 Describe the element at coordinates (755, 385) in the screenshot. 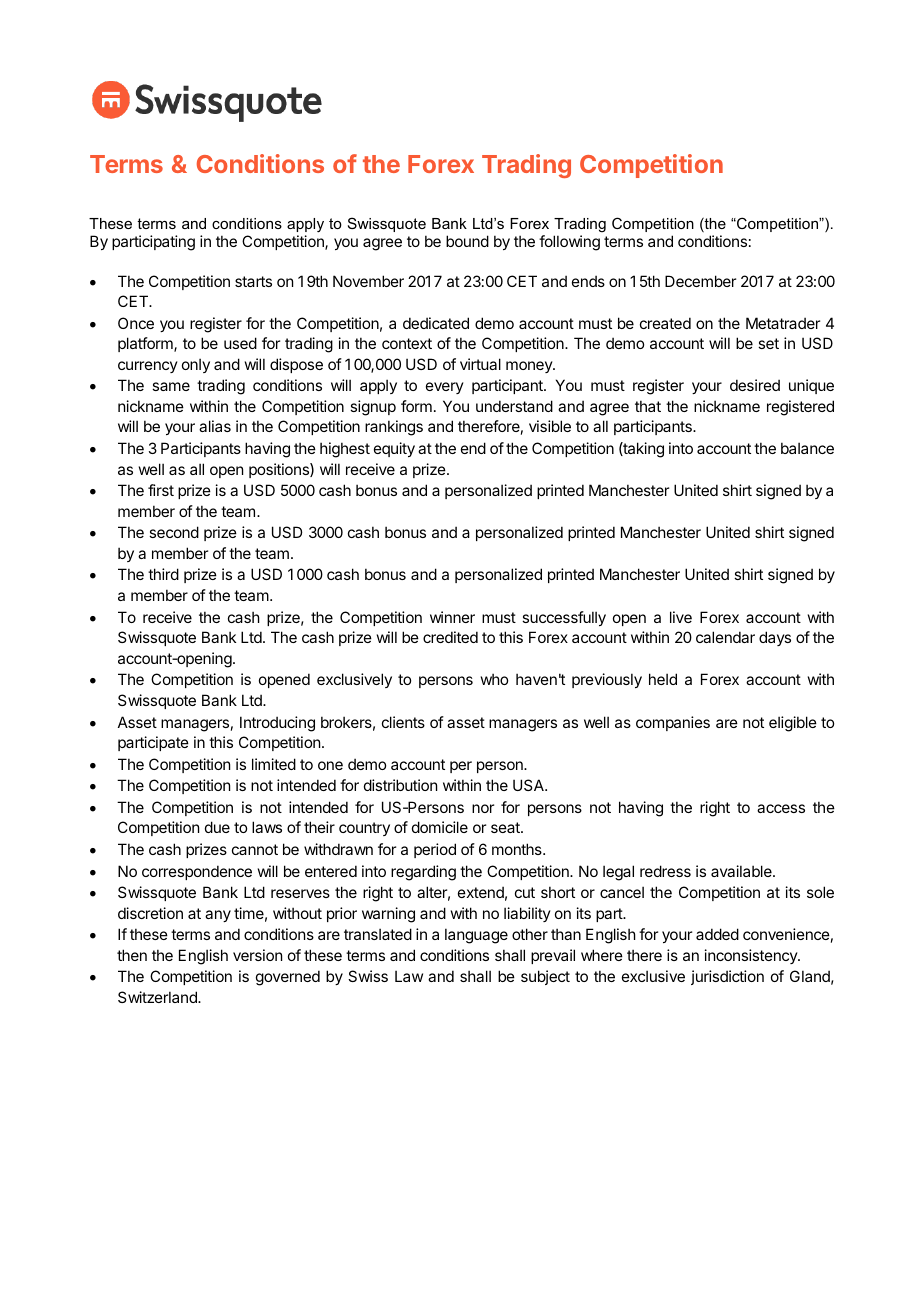

I see `desired` at that location.
